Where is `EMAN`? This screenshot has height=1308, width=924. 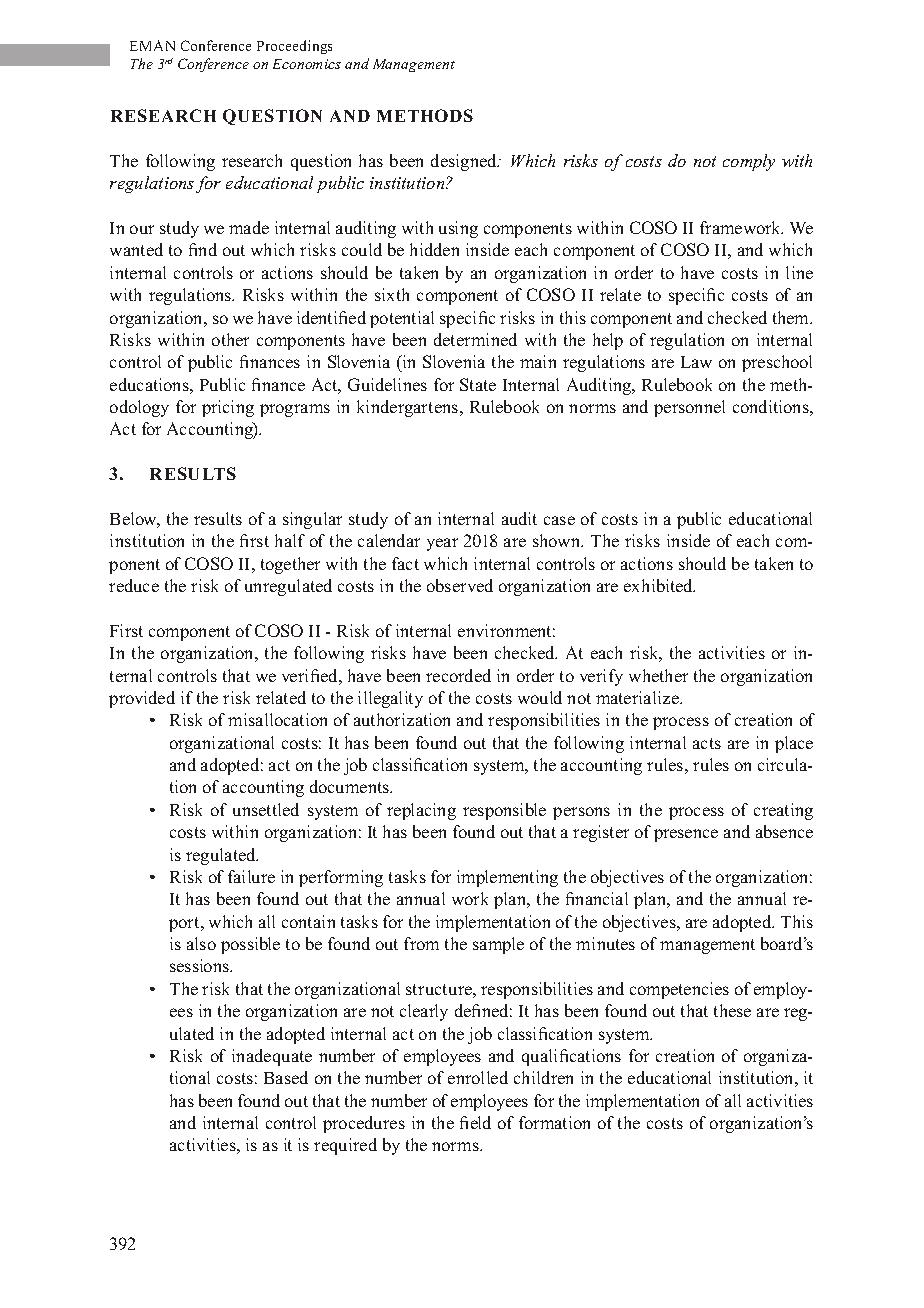
EMAN is located at coordinates (152, 45).
